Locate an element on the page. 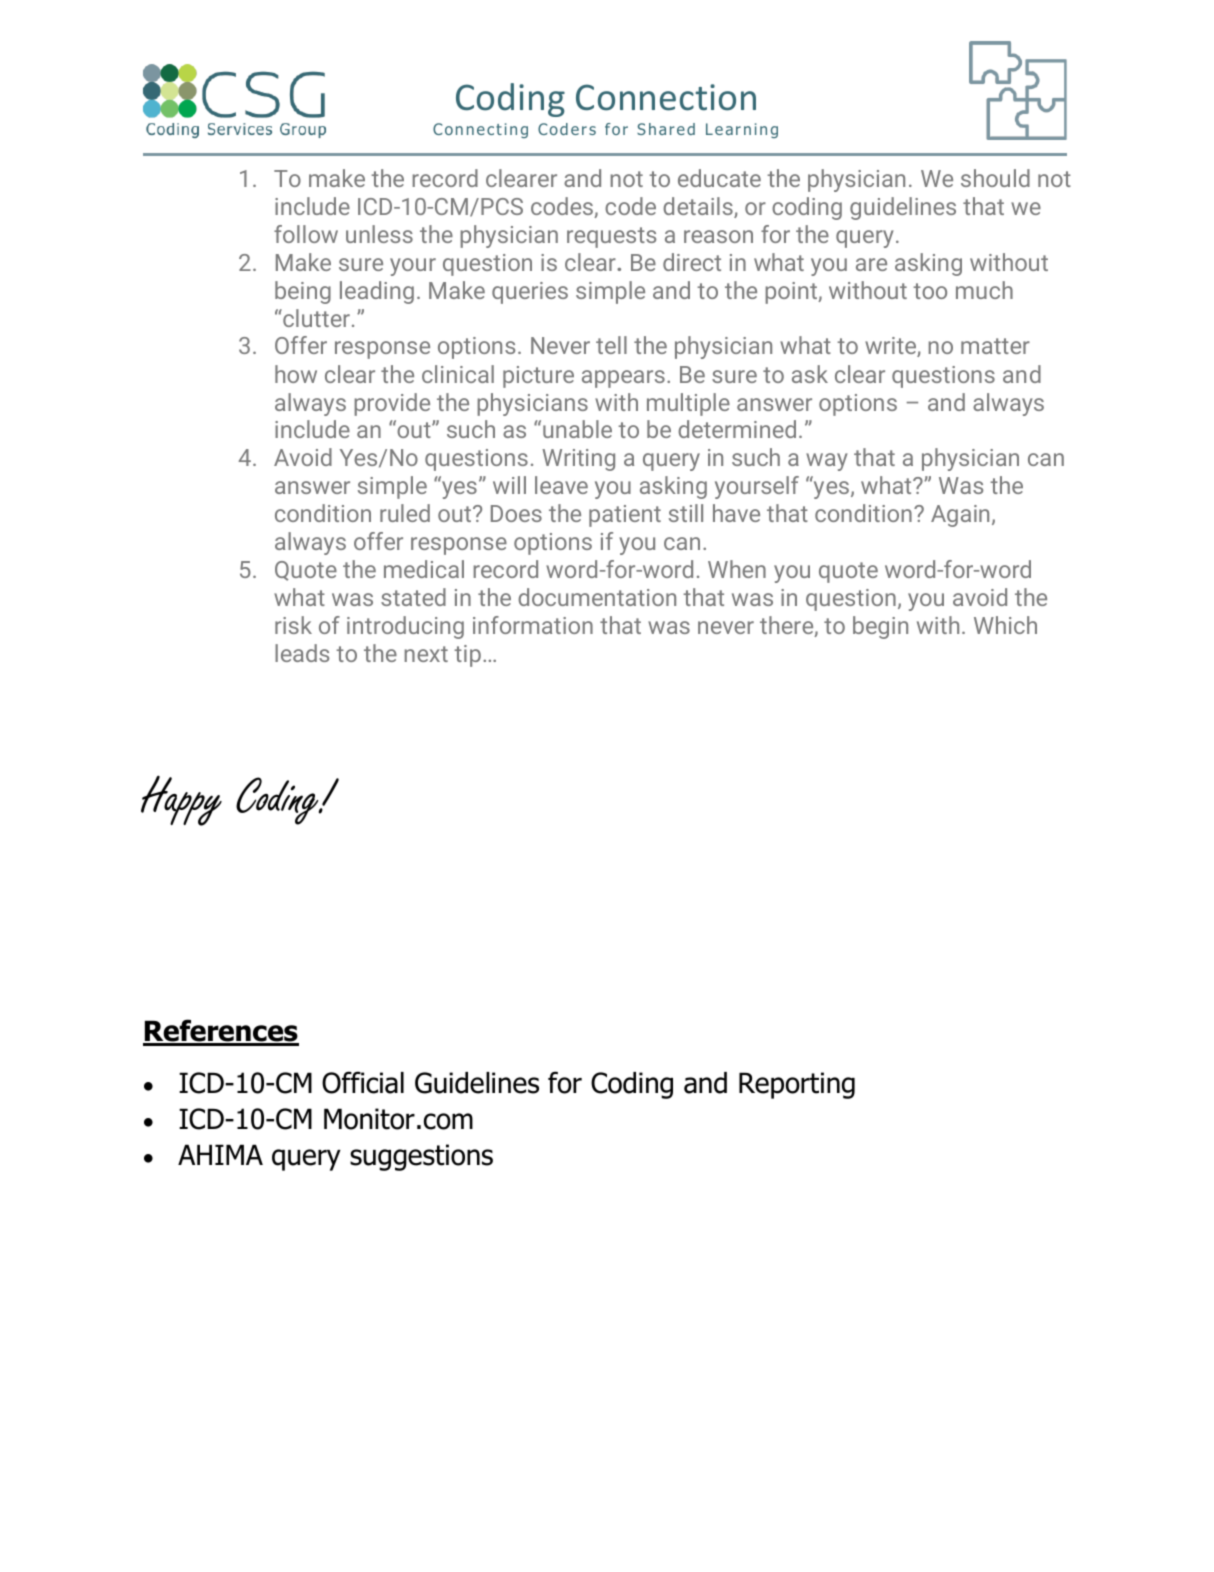 Image resolution: width=1214 pixels, height=1572 pixels. how is located at coordinates (296, 374).
